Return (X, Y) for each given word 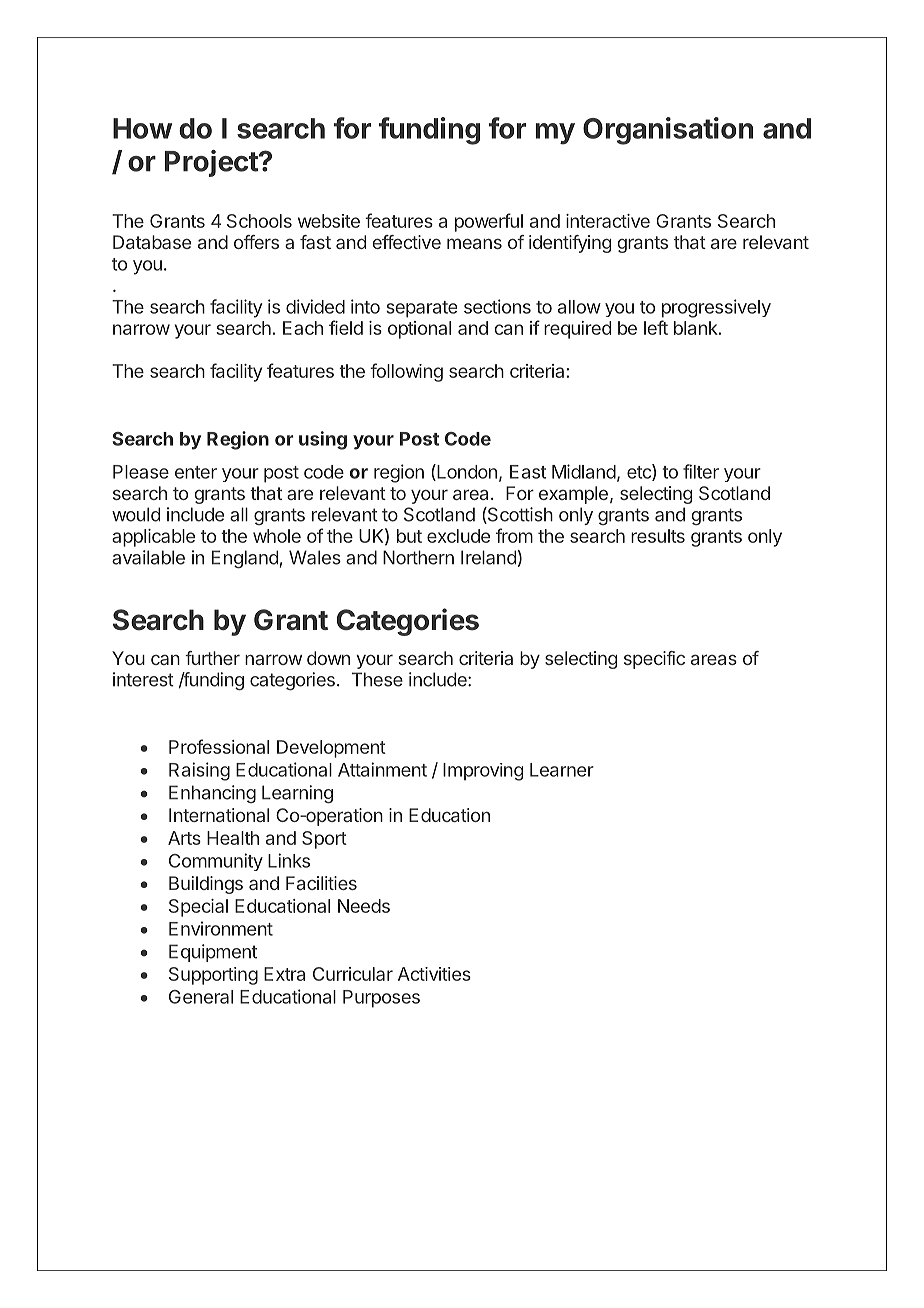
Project (212, 163)
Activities (434, 974)
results (658, 536)
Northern (418, 557)
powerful (489, 222)
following (406, 372)
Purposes (381, 999)
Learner (562, 770)
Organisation (668, 131)
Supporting (213, 976)
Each (303, 328)
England (245, 559)
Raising (199, 771)
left (656, 327)
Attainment (382, 769)
